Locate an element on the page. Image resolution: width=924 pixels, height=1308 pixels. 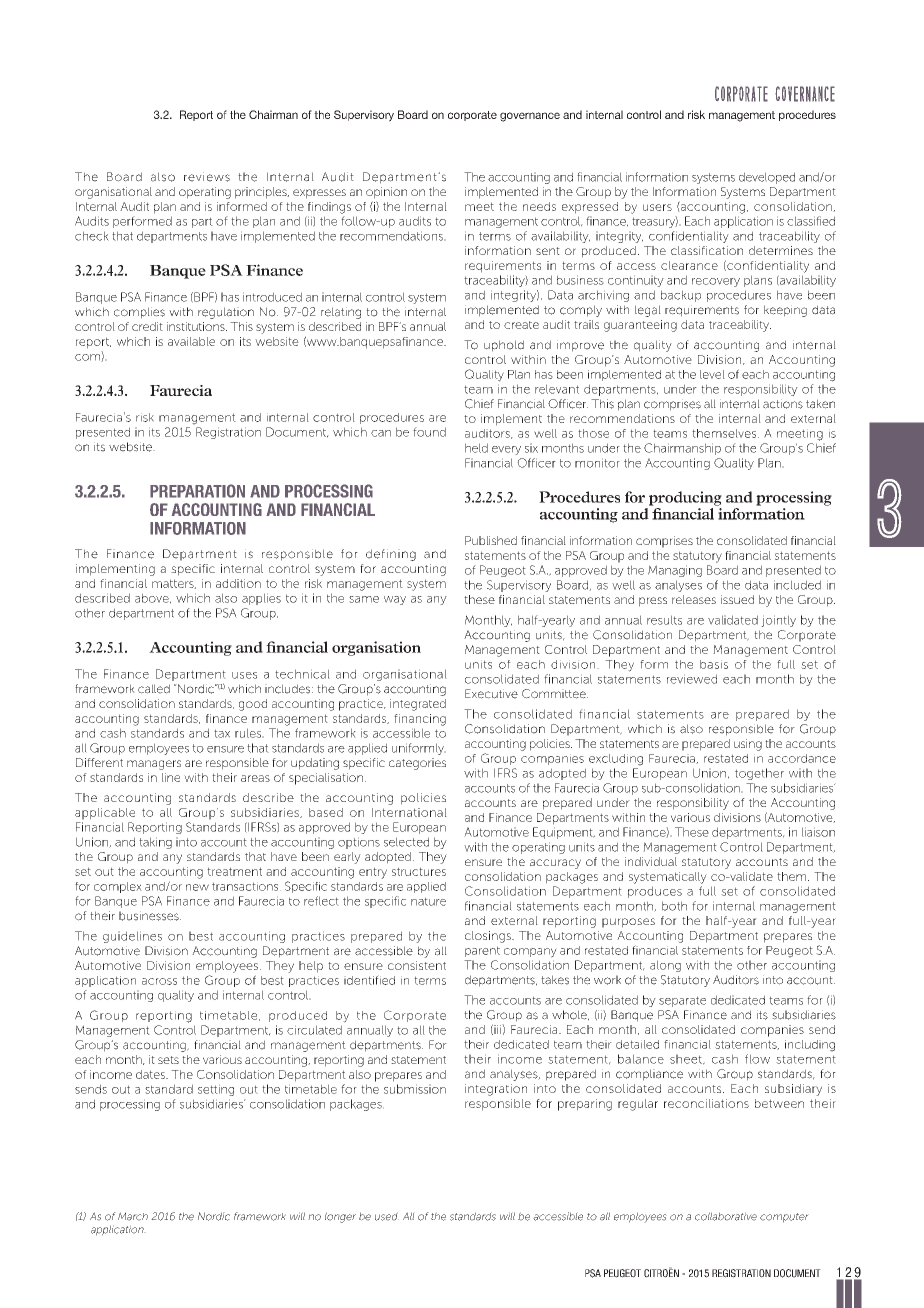
integration is located at coordinates (496, 1090).
